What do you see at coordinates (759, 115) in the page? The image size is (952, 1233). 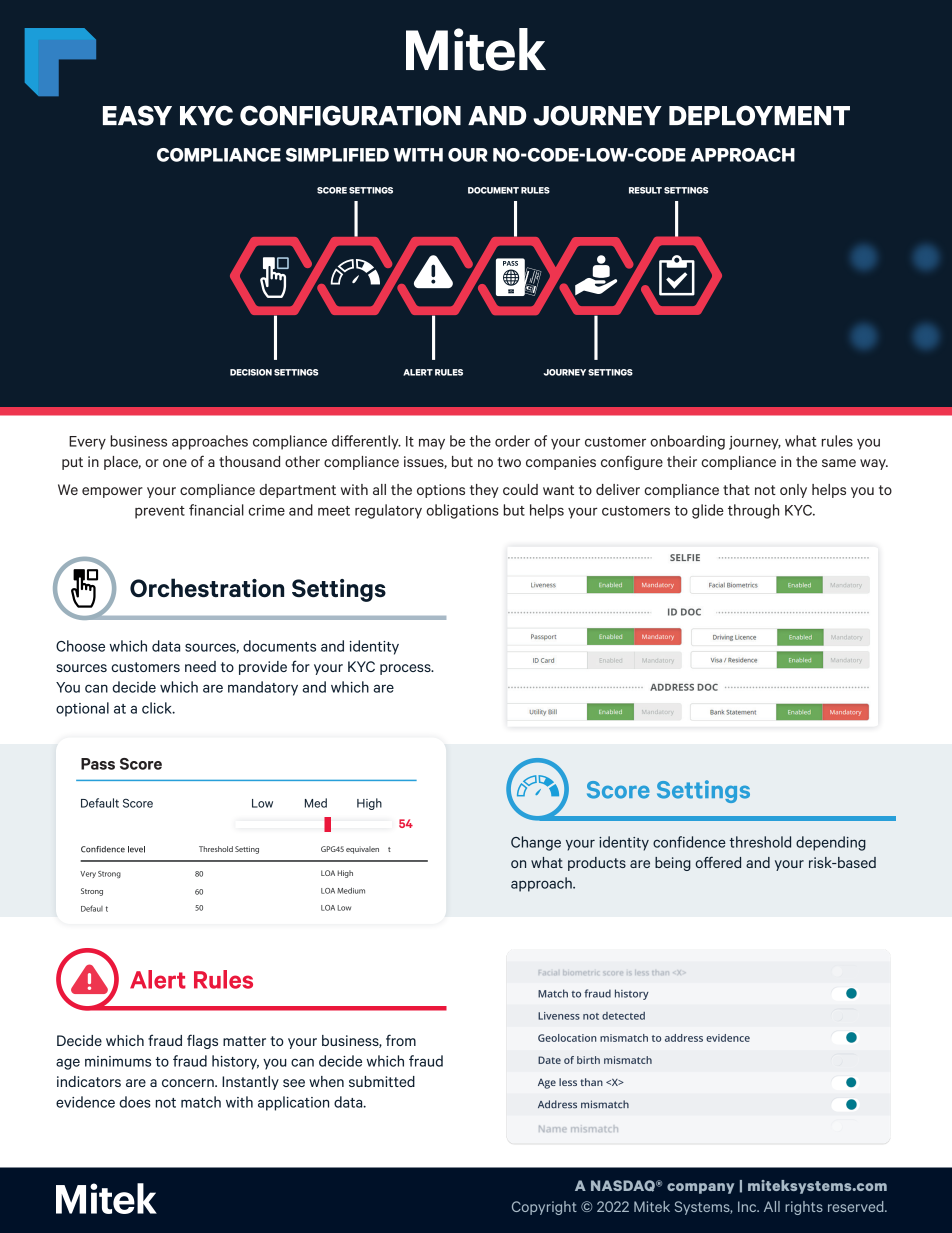 I see `DEPLOYMENT` at bounding box center [759, 115].
